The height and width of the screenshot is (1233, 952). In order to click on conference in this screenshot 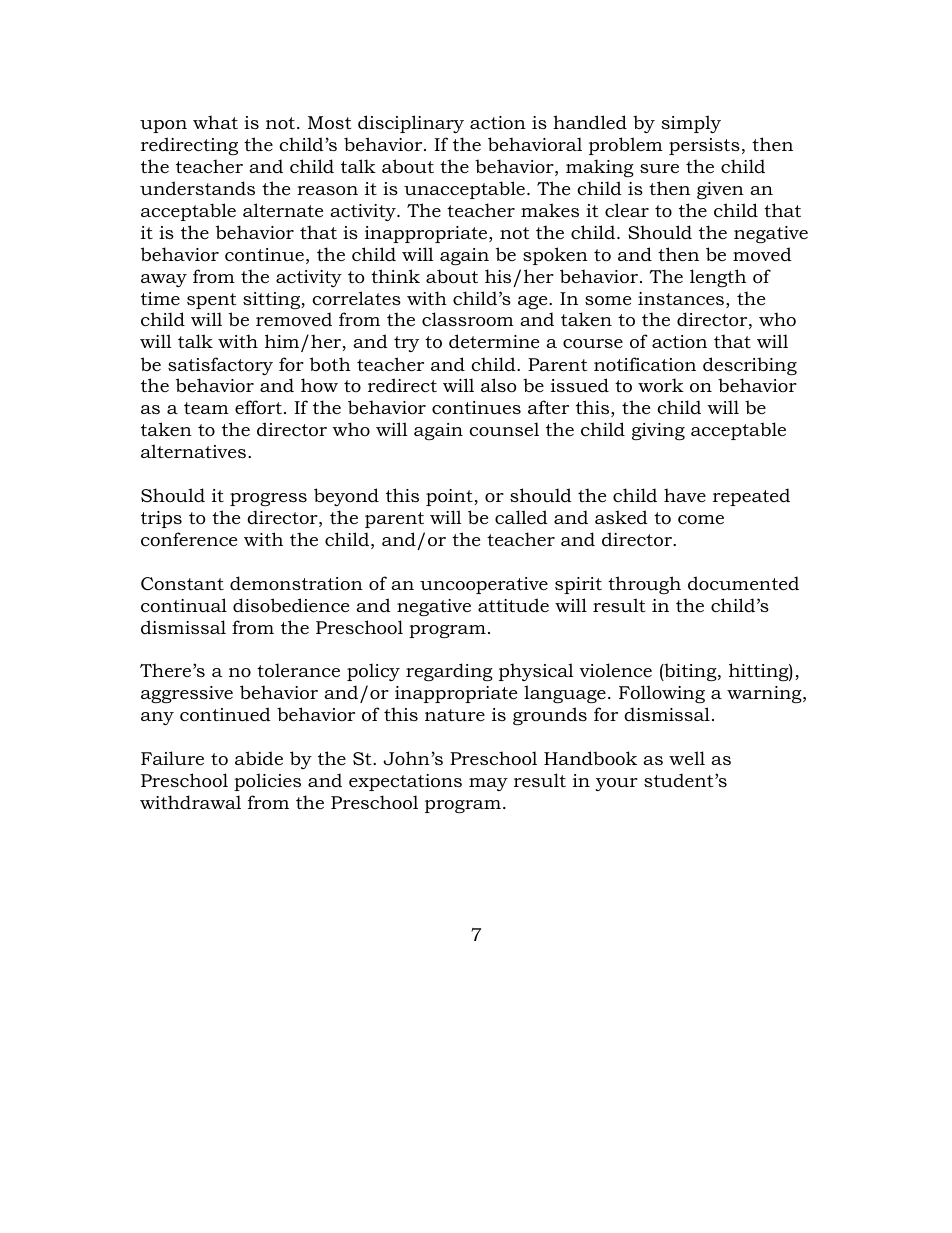, I will do `click(189, 539)`.
